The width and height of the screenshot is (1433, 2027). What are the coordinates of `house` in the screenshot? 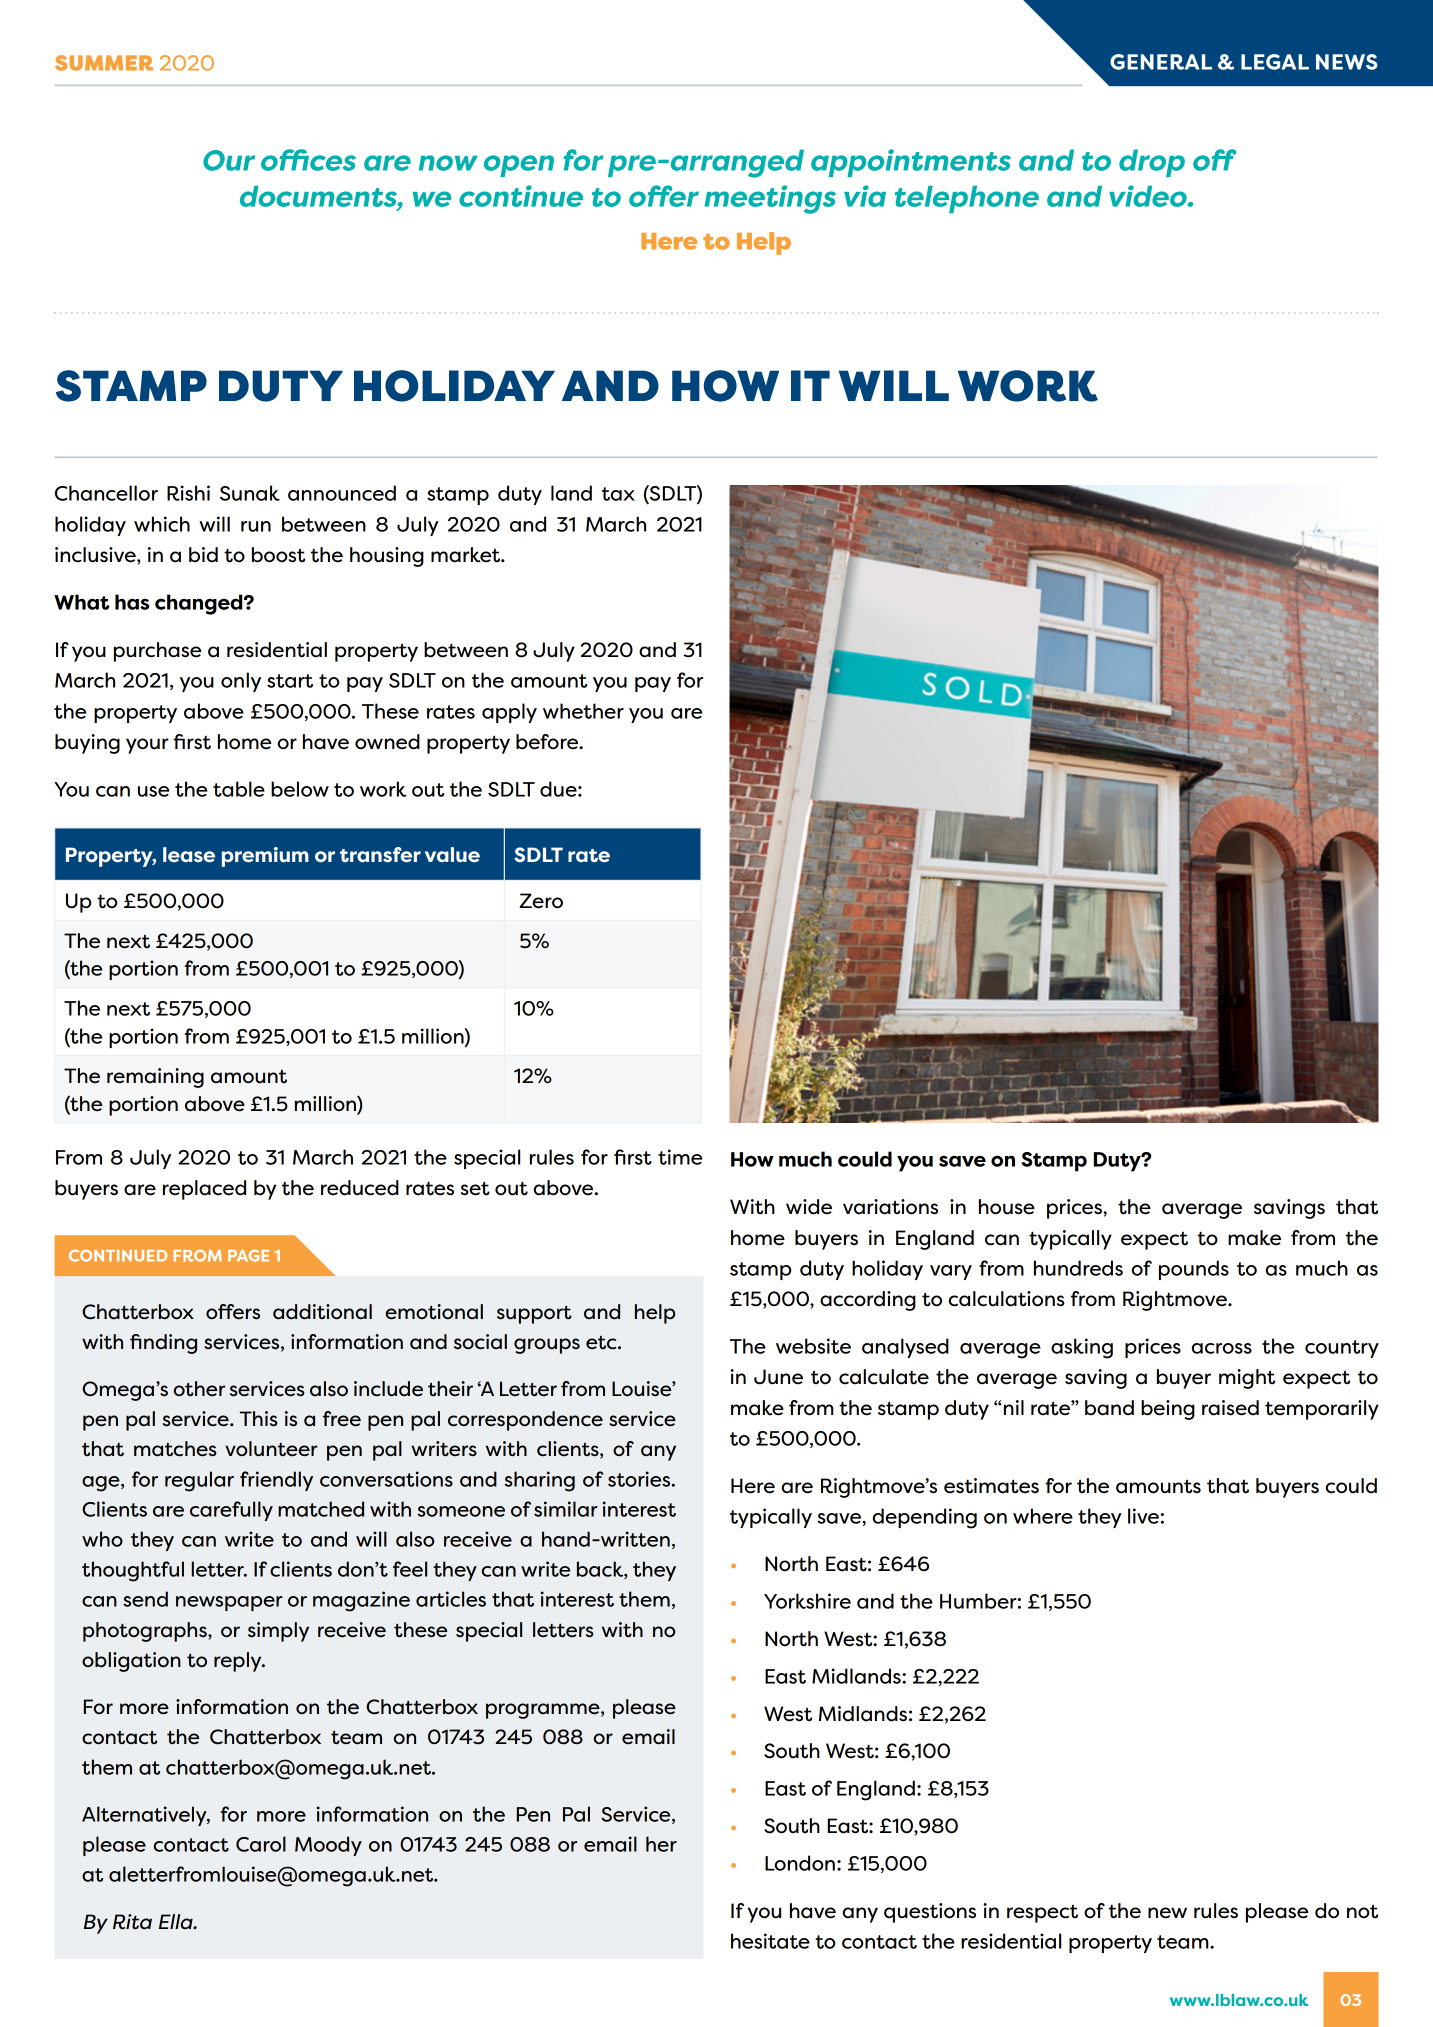 It's located at (1007, 1207).
